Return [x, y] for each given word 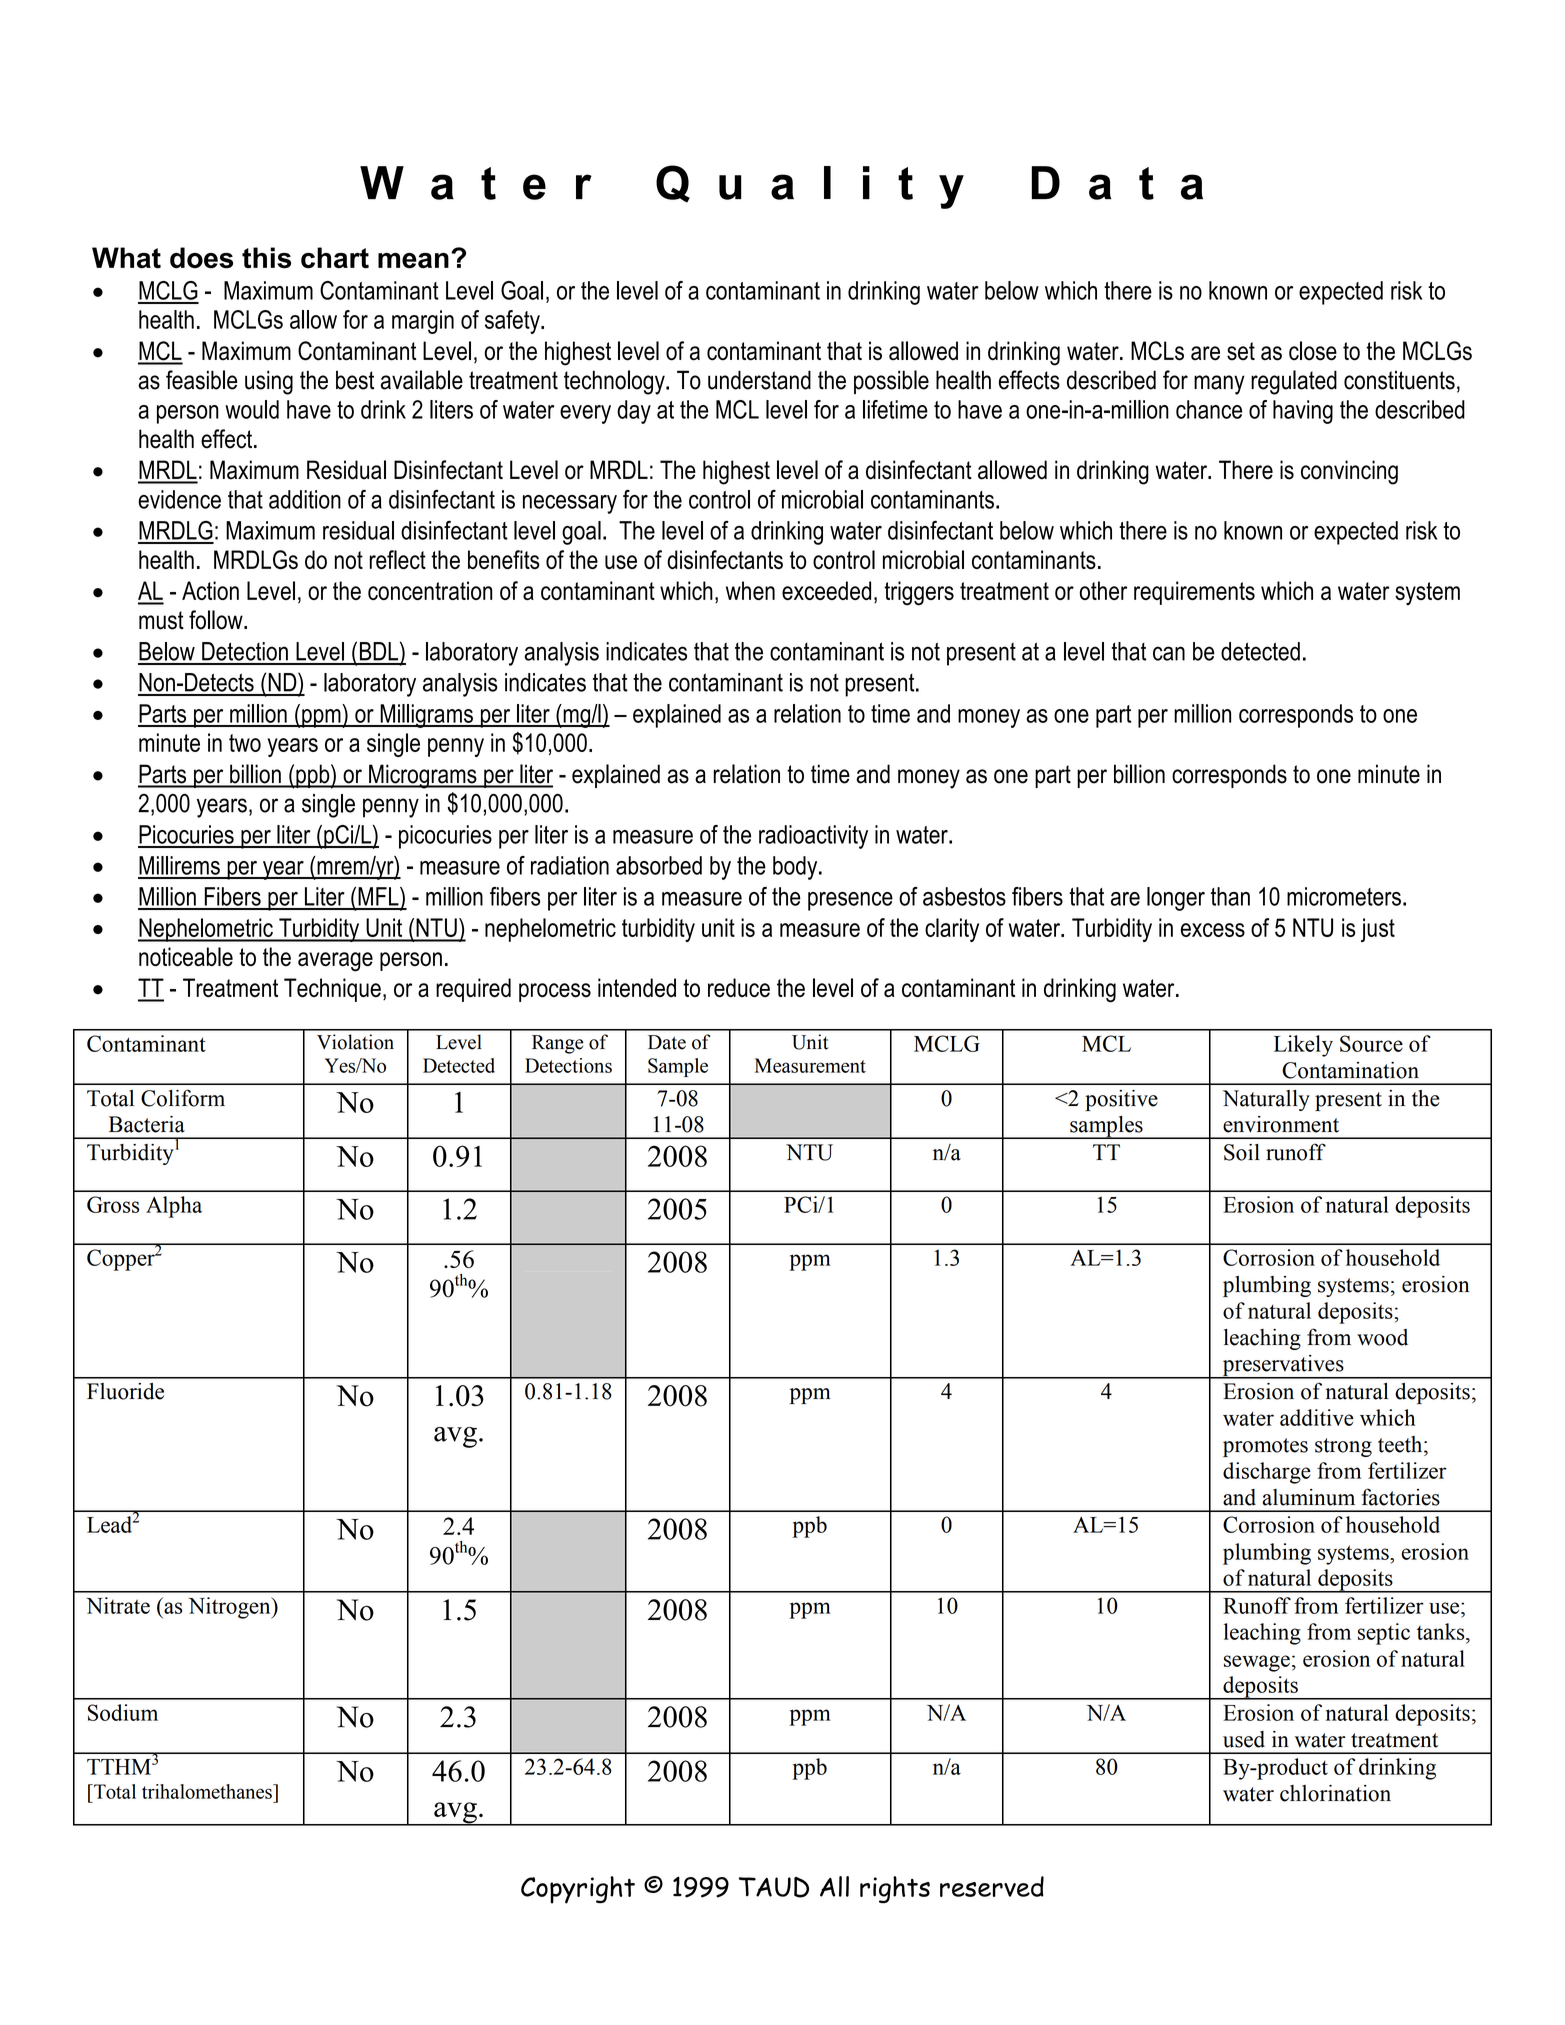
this [266, 258]
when [750, 590]
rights [895, 1889]
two [245, 743]
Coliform [183, 1098]
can [1169, 653]
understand [759, 380]
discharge [1267, 1473]
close [1313, 351]
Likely [1303, 1046]
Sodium [123, 1712]
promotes [1265, 1447]
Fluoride [125, 1391]
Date [667, 1042]
